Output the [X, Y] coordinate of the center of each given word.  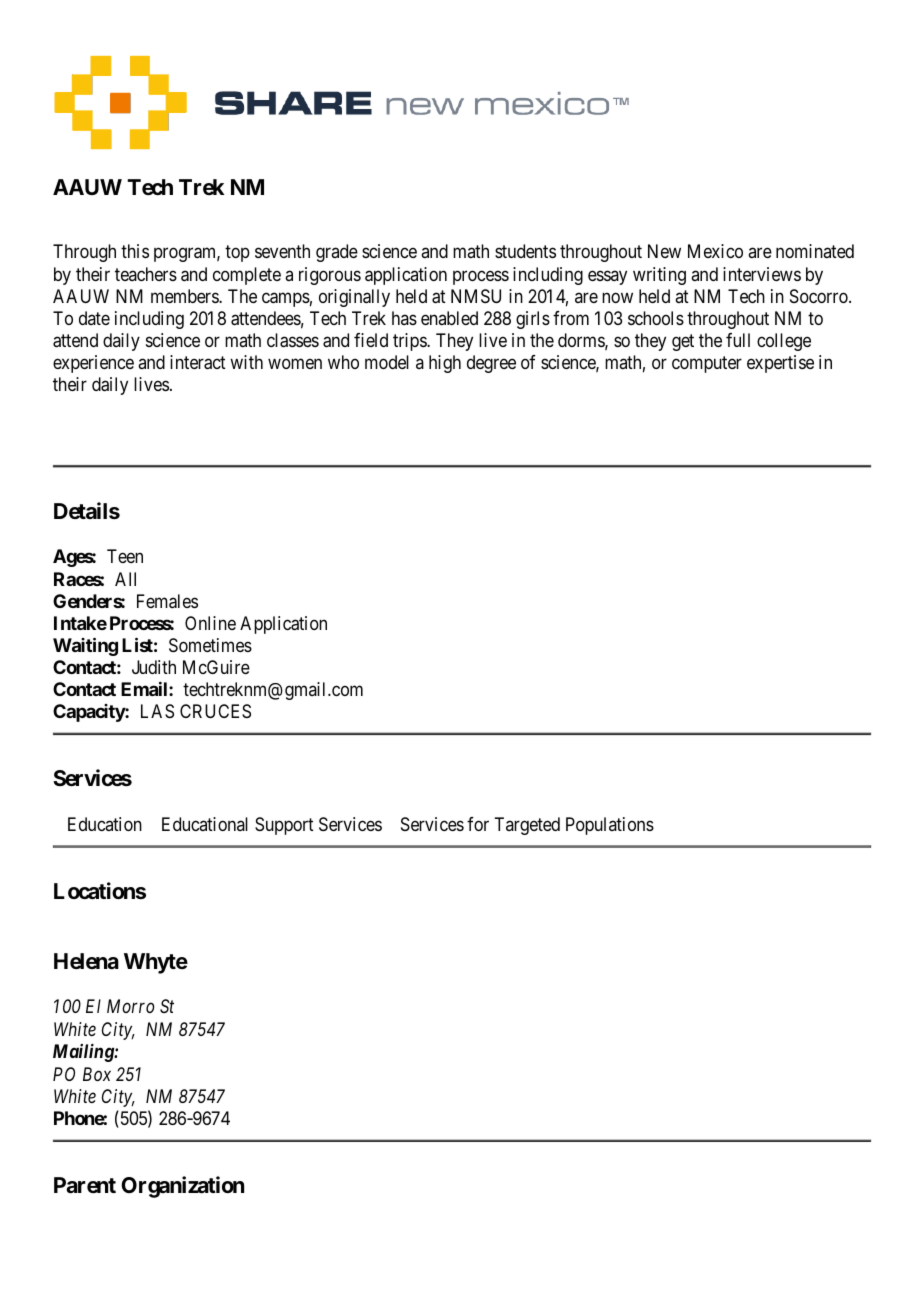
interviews [762, 274]
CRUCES [215, 711]
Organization [182, 1187]
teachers [146, 274]
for [478, 824]
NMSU [476, 296]
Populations [610, 826]
